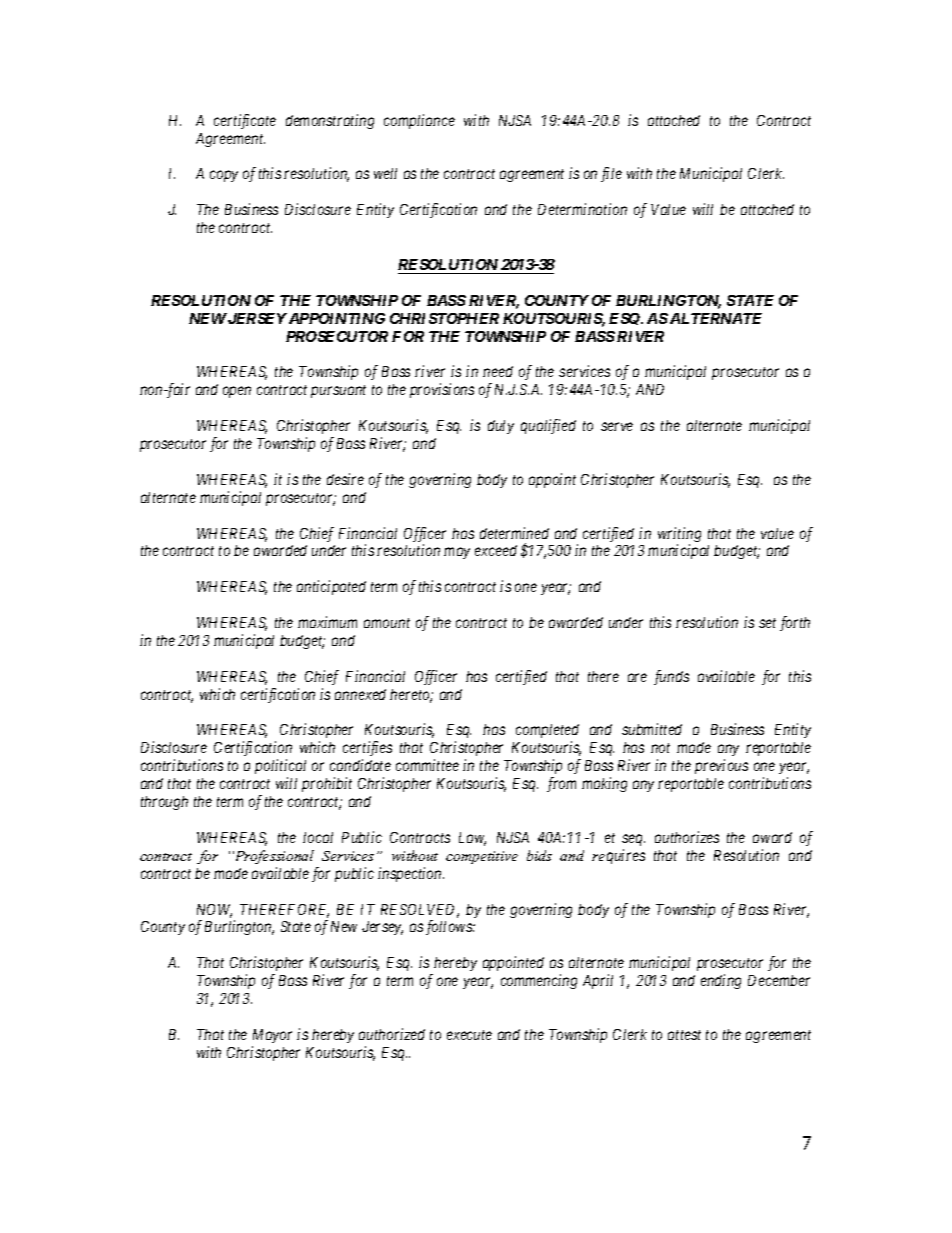 The width and height of the screenshot is (952, 1233). What do you see at coordinates (280, 766) in the screenshot?
I see `political` at bounding box center [280, 766].
